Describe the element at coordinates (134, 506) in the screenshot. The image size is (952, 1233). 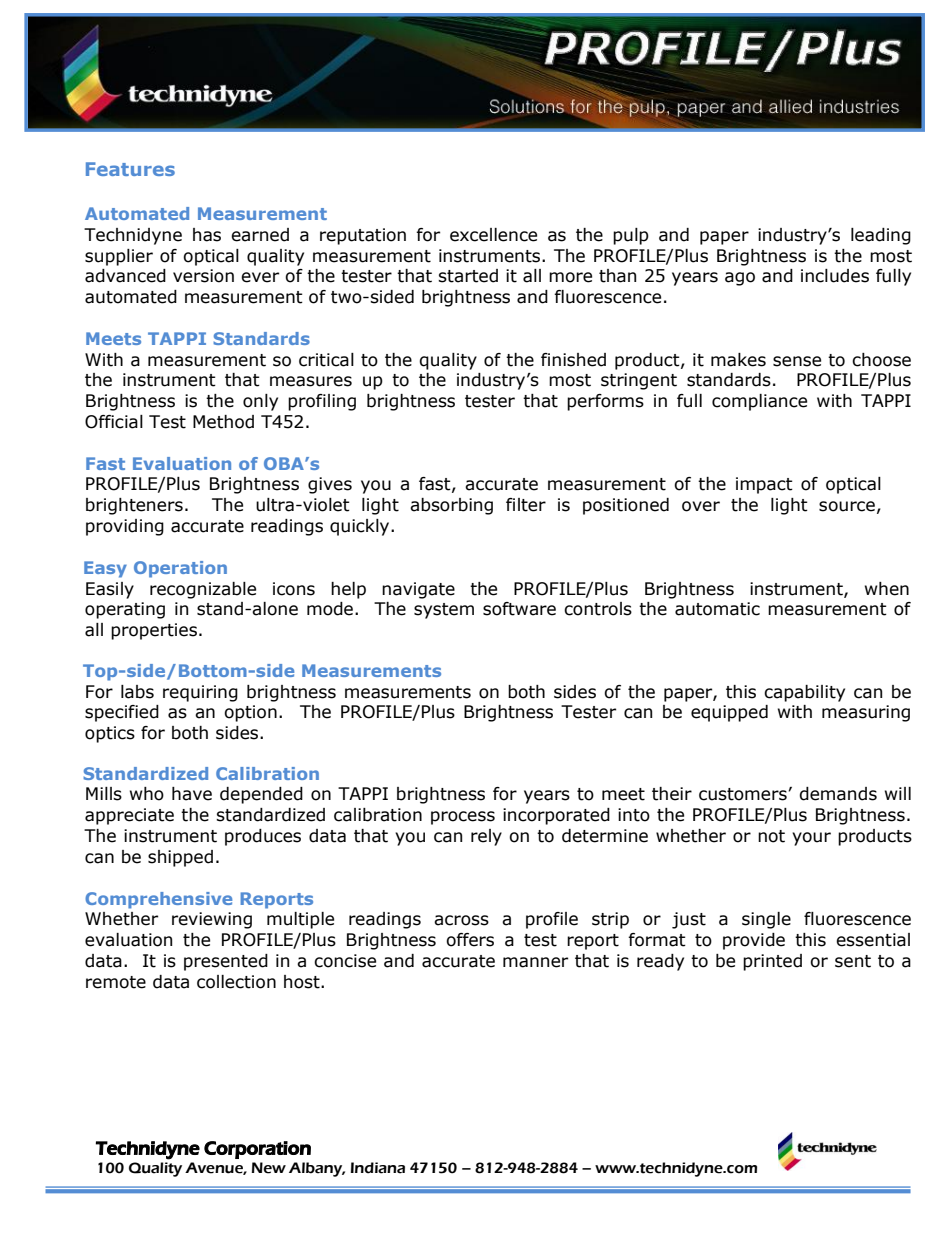
I see `brighteners` at that location.
